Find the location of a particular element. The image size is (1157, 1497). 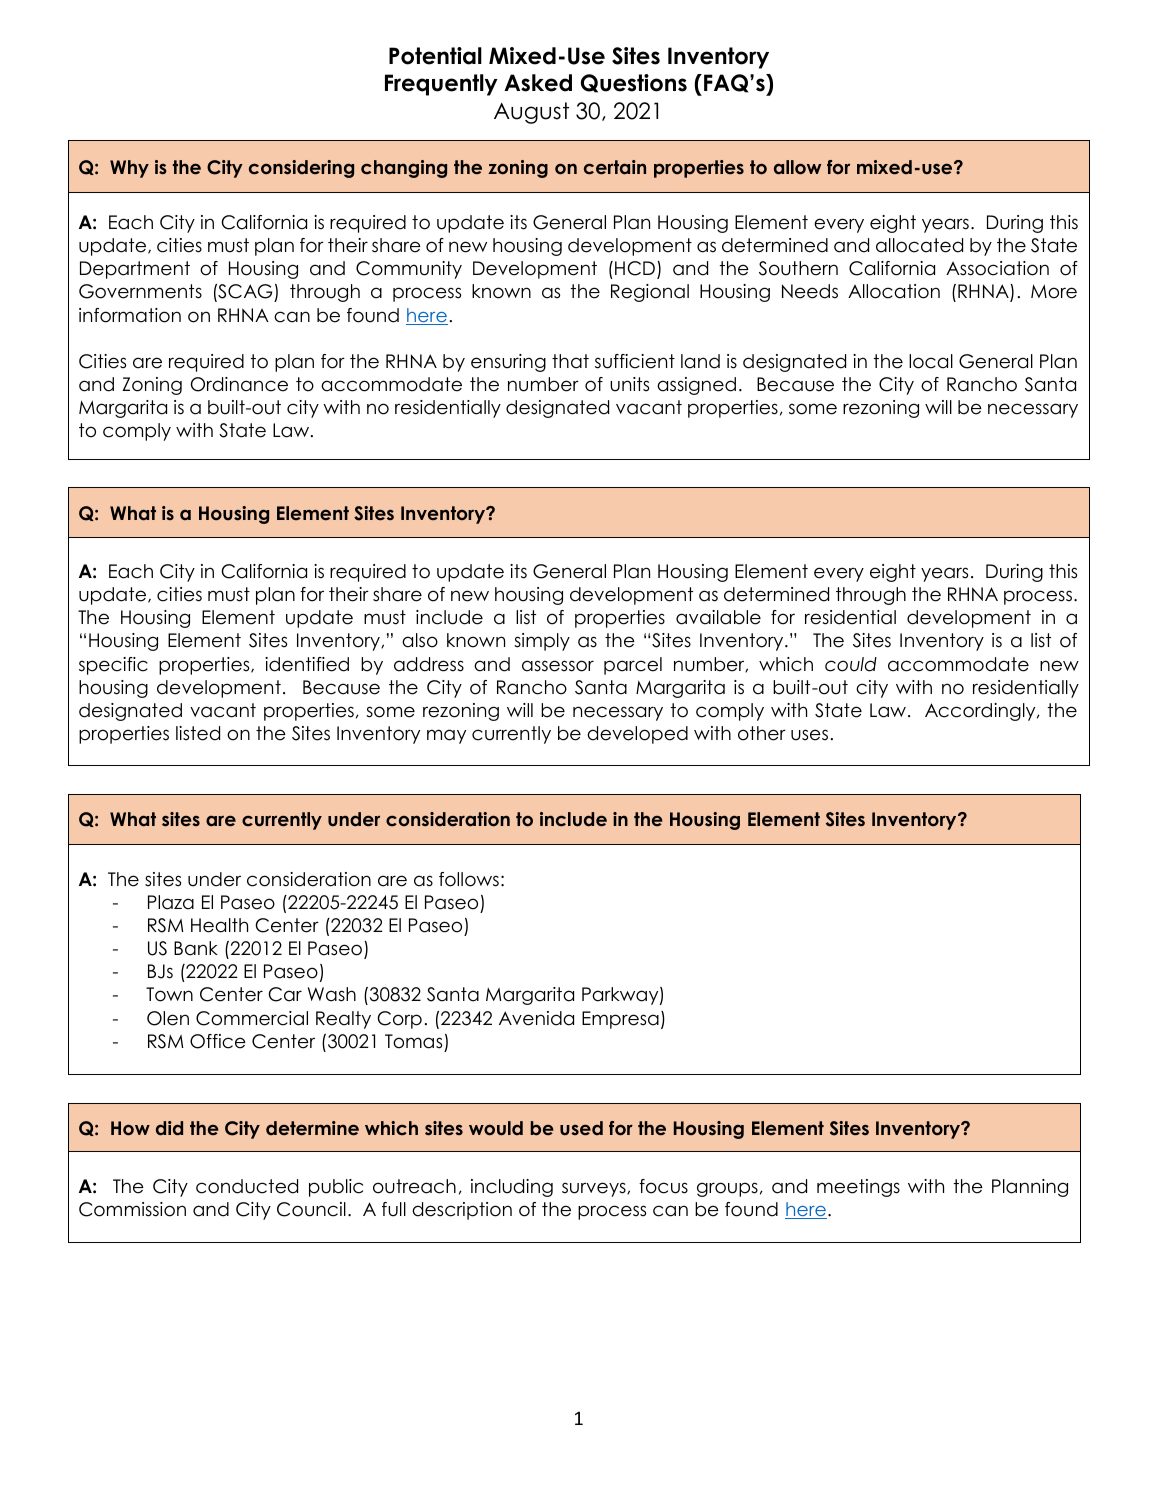

could is located at coordinates (851, 664).
